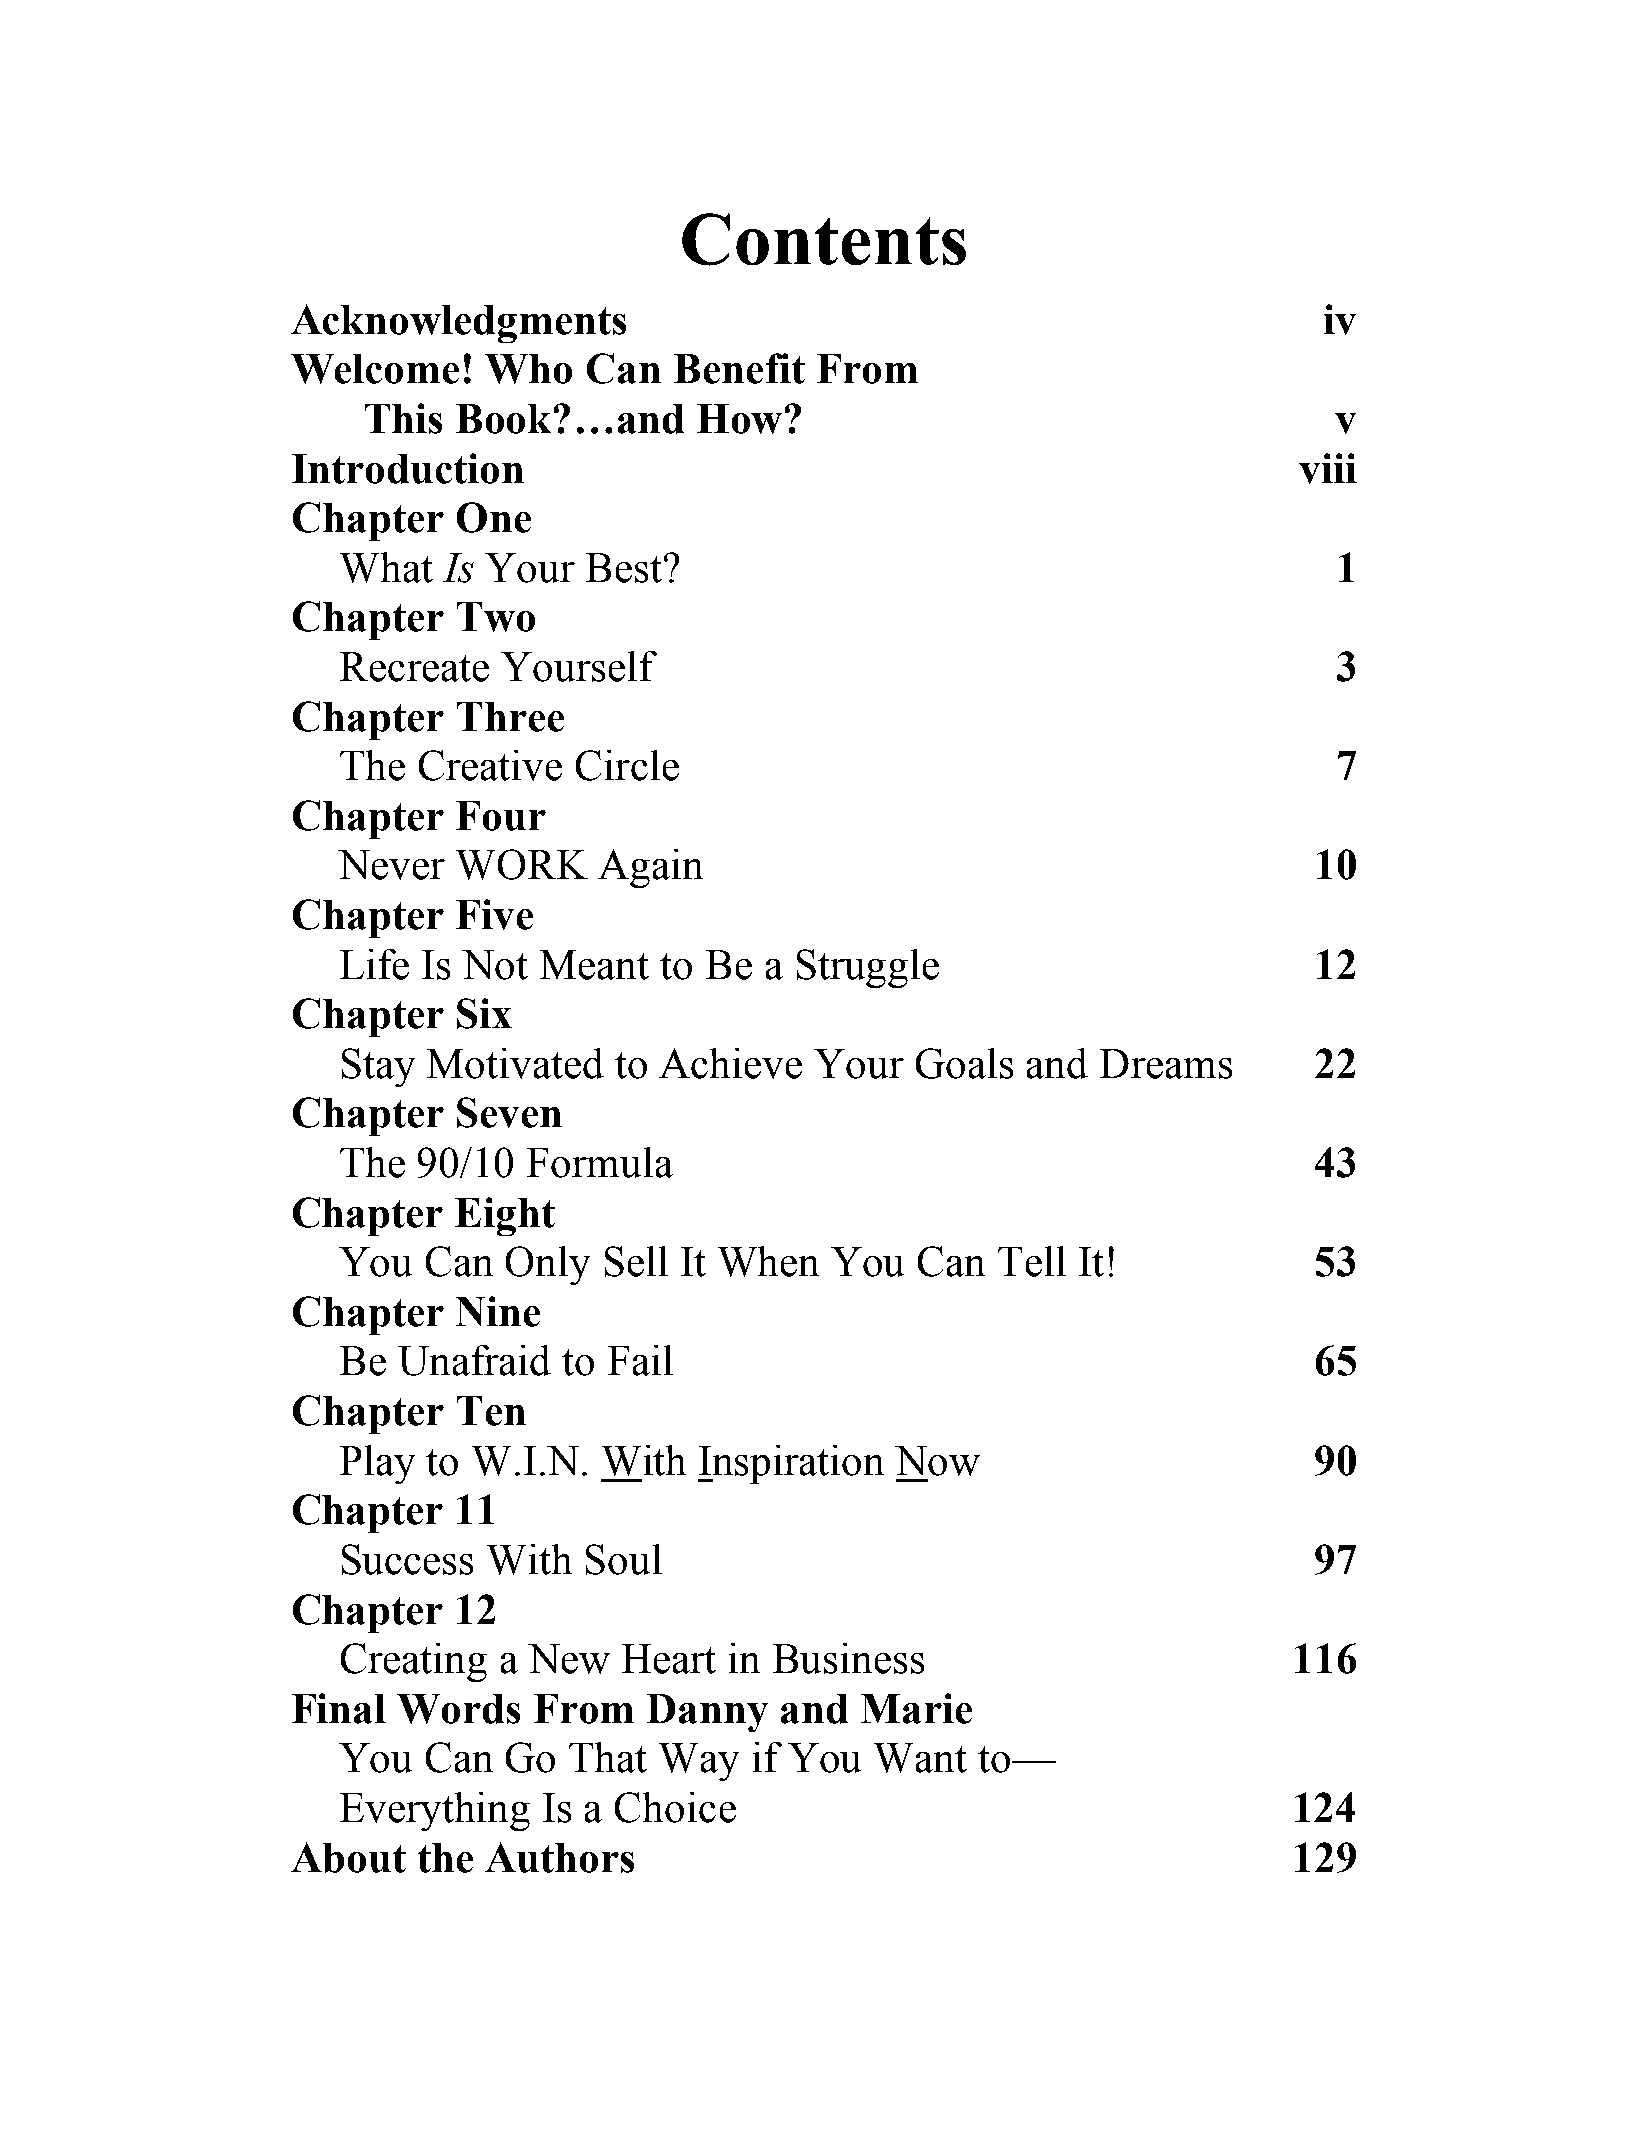 The height and width of the screenshot is (2133, 1648). I want to click on Acknowledgments, so click(458, 323).
